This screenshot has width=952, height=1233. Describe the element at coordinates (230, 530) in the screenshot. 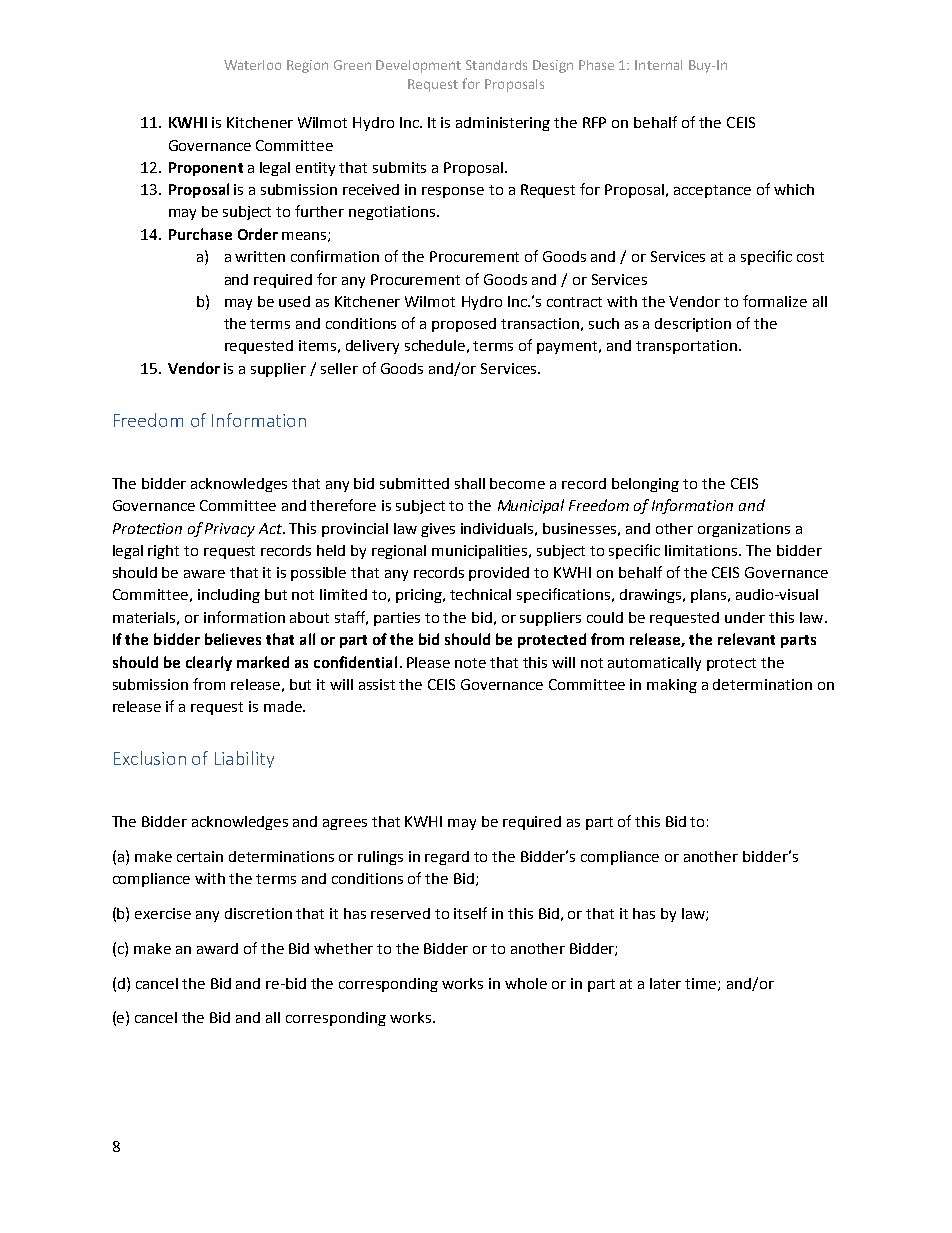

I see `Privacy` at that location.
